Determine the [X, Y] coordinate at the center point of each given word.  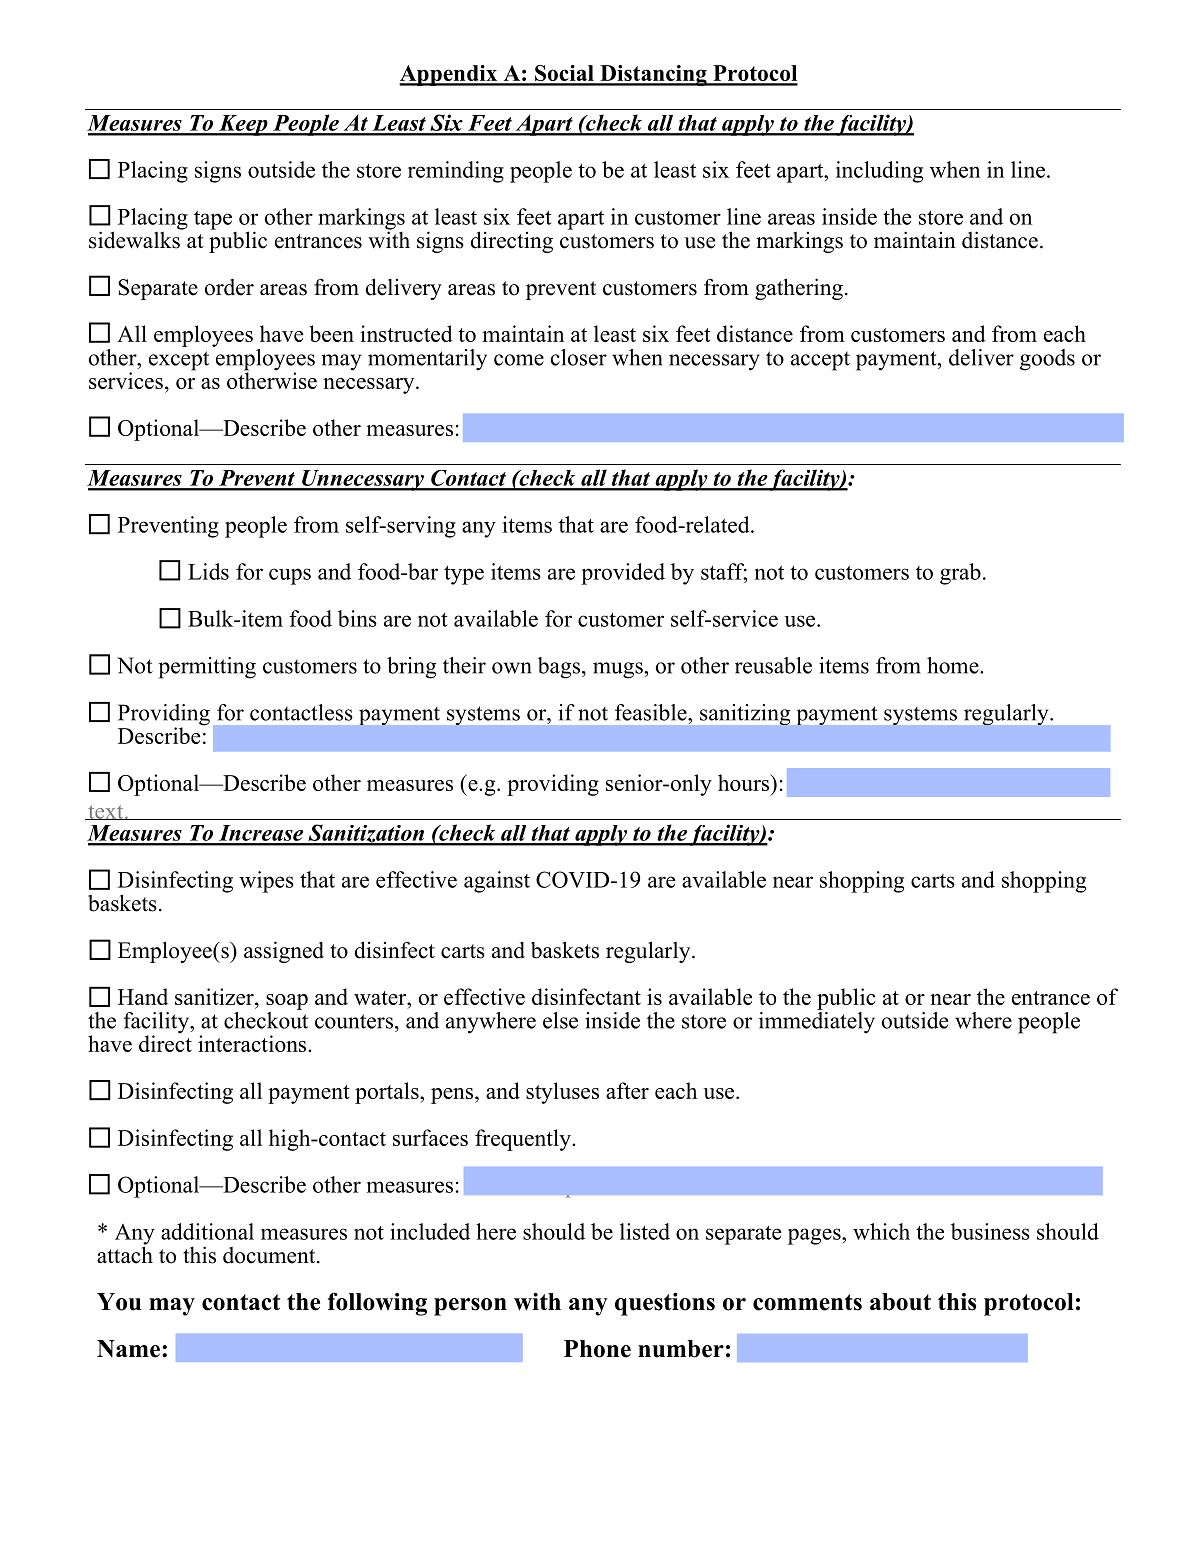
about [900, 1302]
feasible [652, 712]
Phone [597, 1349]
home [954, 665]
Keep [243, 125]
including [879, 172]
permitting [207, 668]
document [270, 1255]
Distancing [653, 75]
